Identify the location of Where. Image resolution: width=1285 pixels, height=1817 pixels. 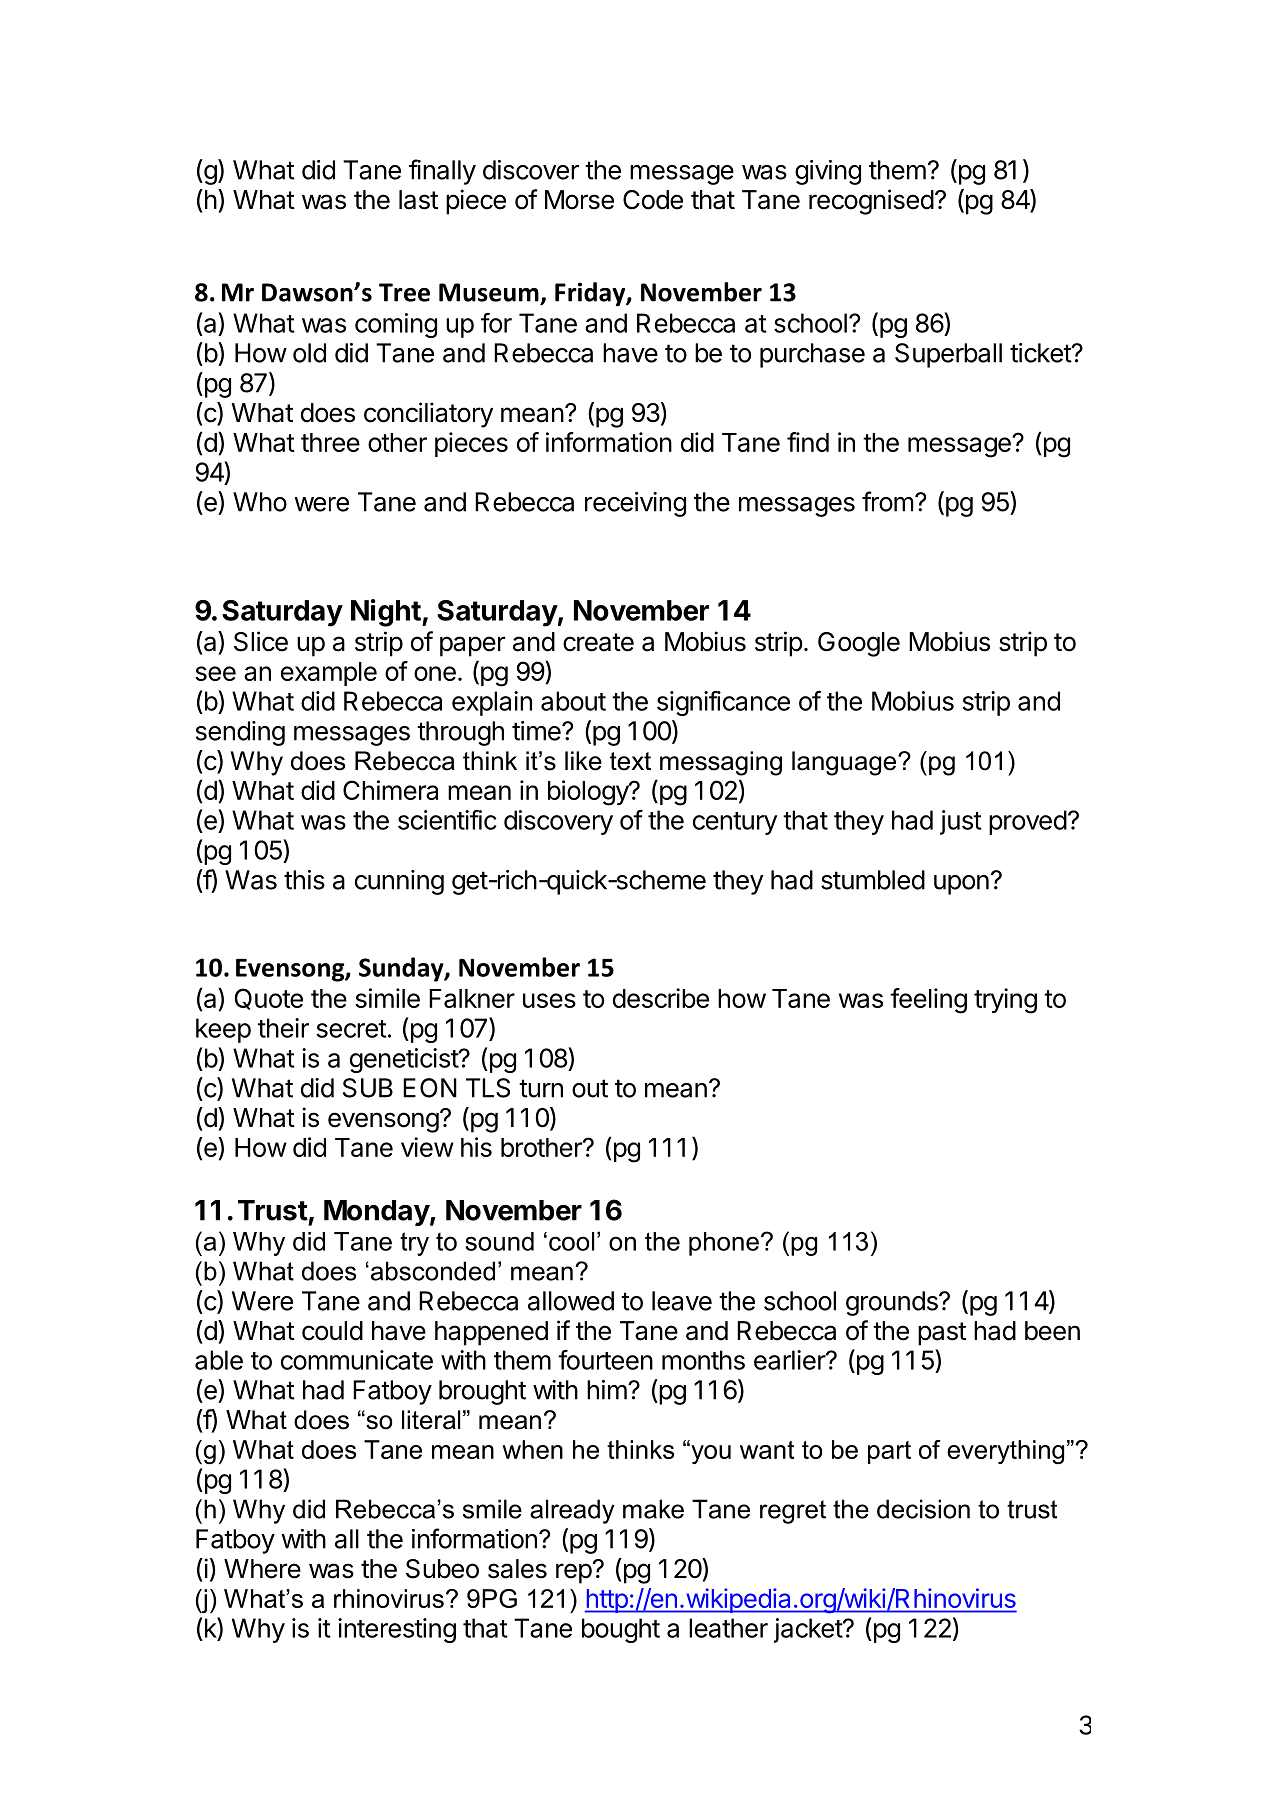
(262, 1569).
